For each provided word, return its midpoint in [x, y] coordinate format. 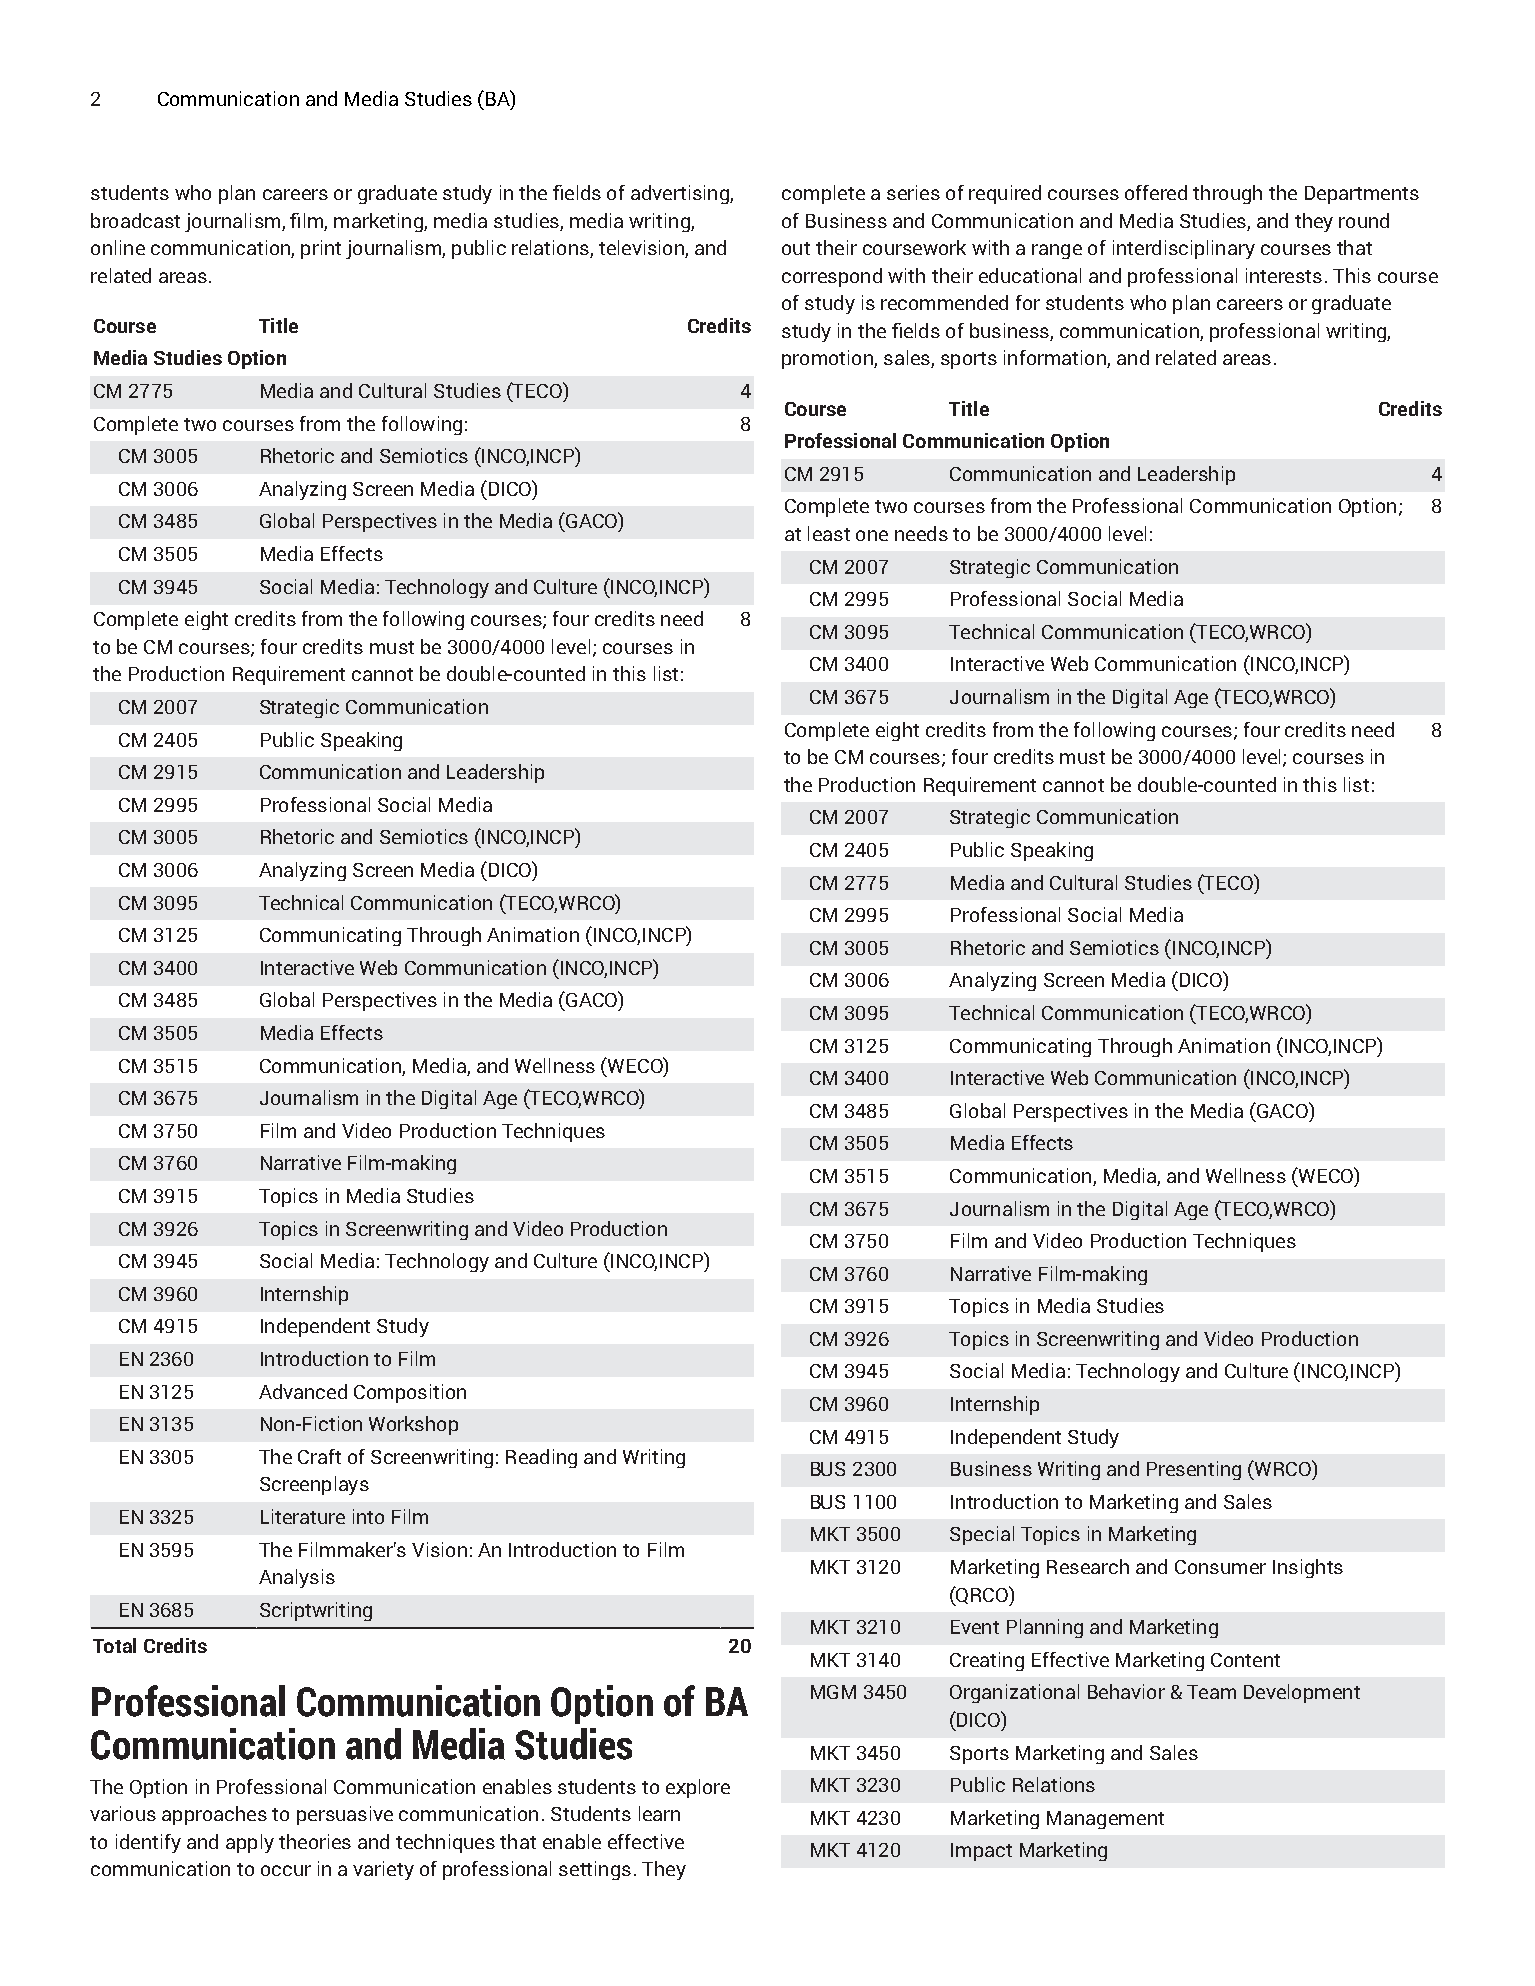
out [796, 248]
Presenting [1194, 1470]
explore [698, 1788]
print [321, 249]
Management [1105, 1820]
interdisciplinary [1184, 249]
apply [250, 1843]
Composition [410, 1393]
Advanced [303, 1391]
